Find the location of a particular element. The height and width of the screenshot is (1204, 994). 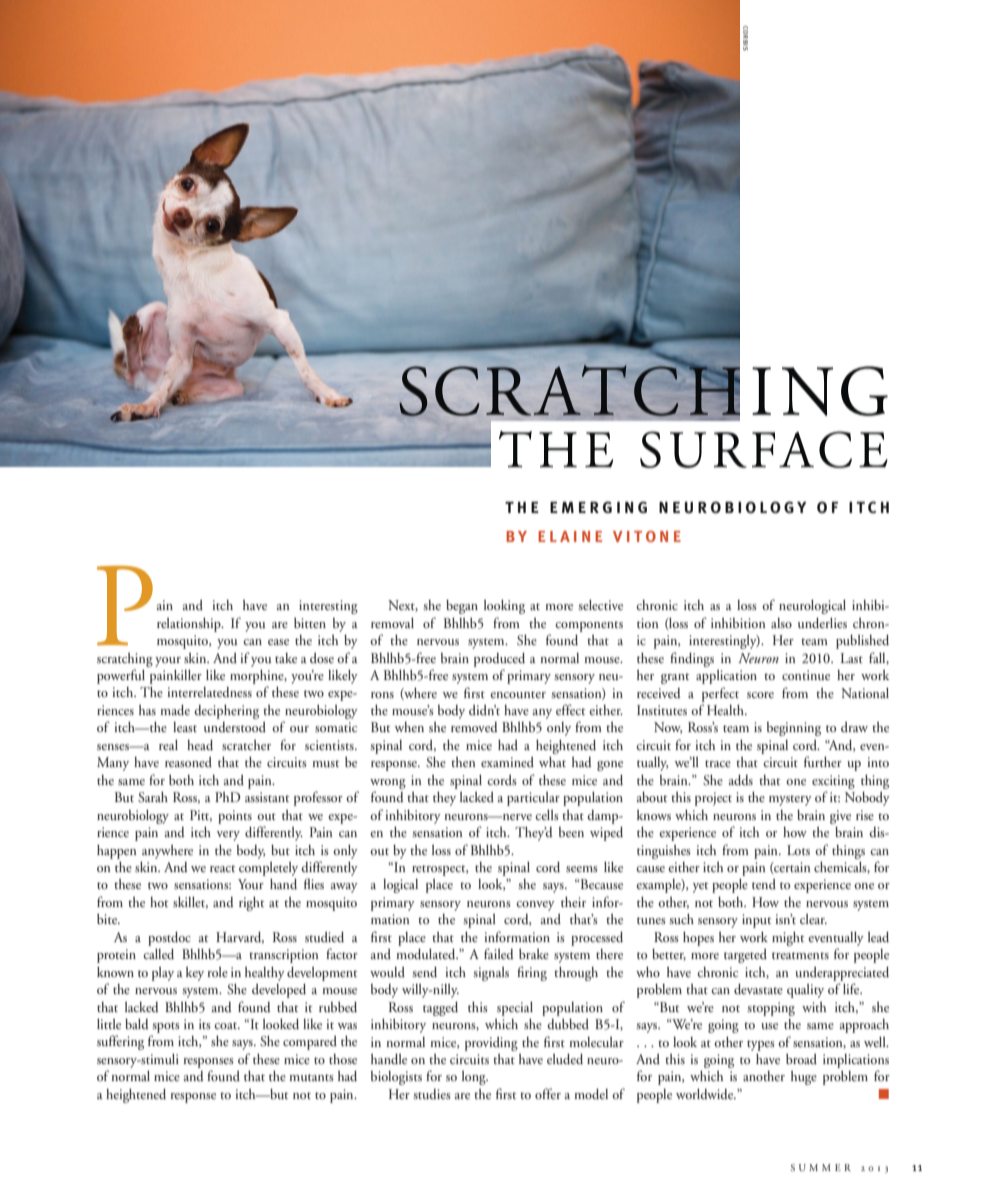

mutants is located at coordinates (311, 1077).
